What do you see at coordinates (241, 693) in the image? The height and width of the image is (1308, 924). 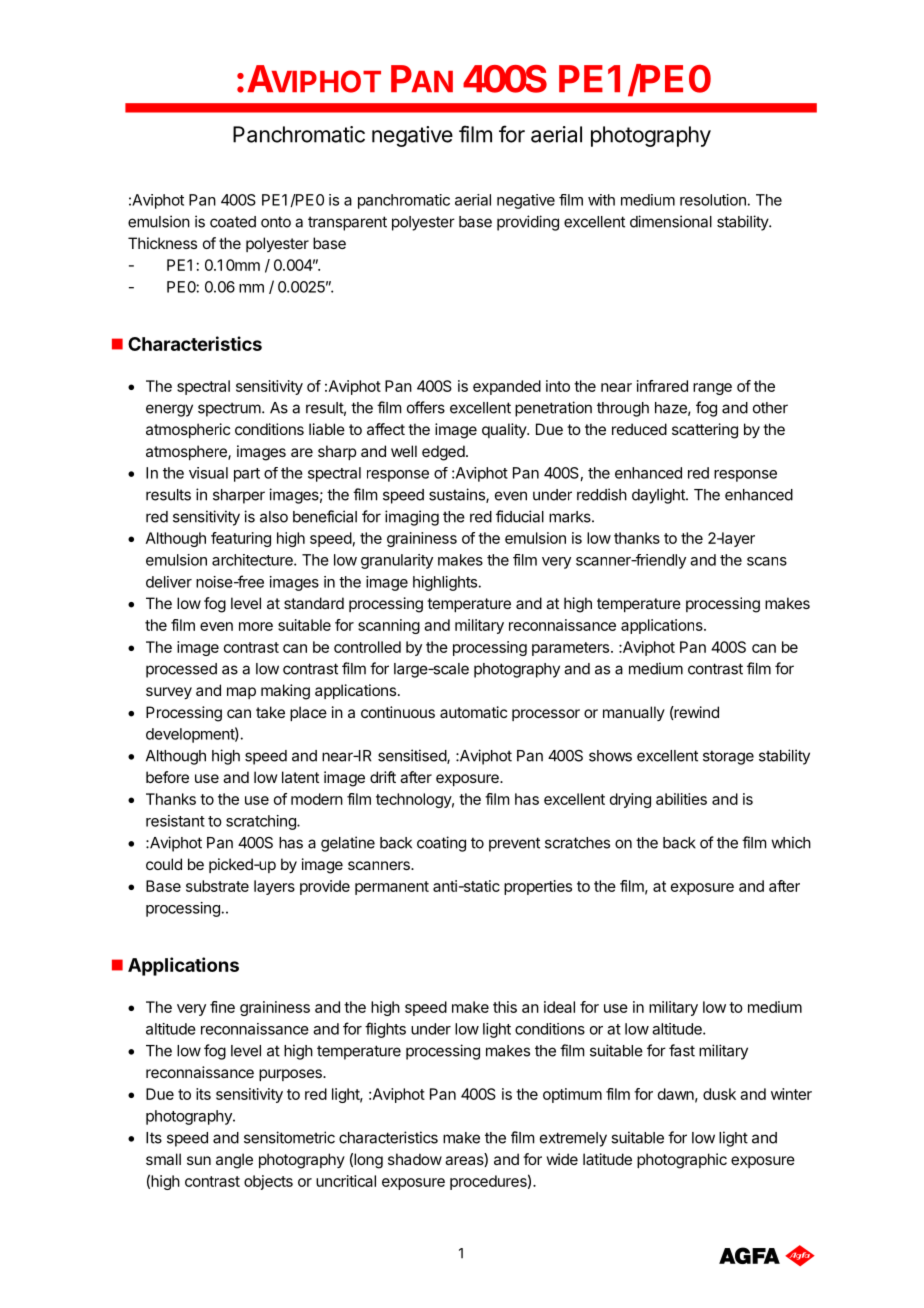 I see `map` at bounding box center [241, 693].
